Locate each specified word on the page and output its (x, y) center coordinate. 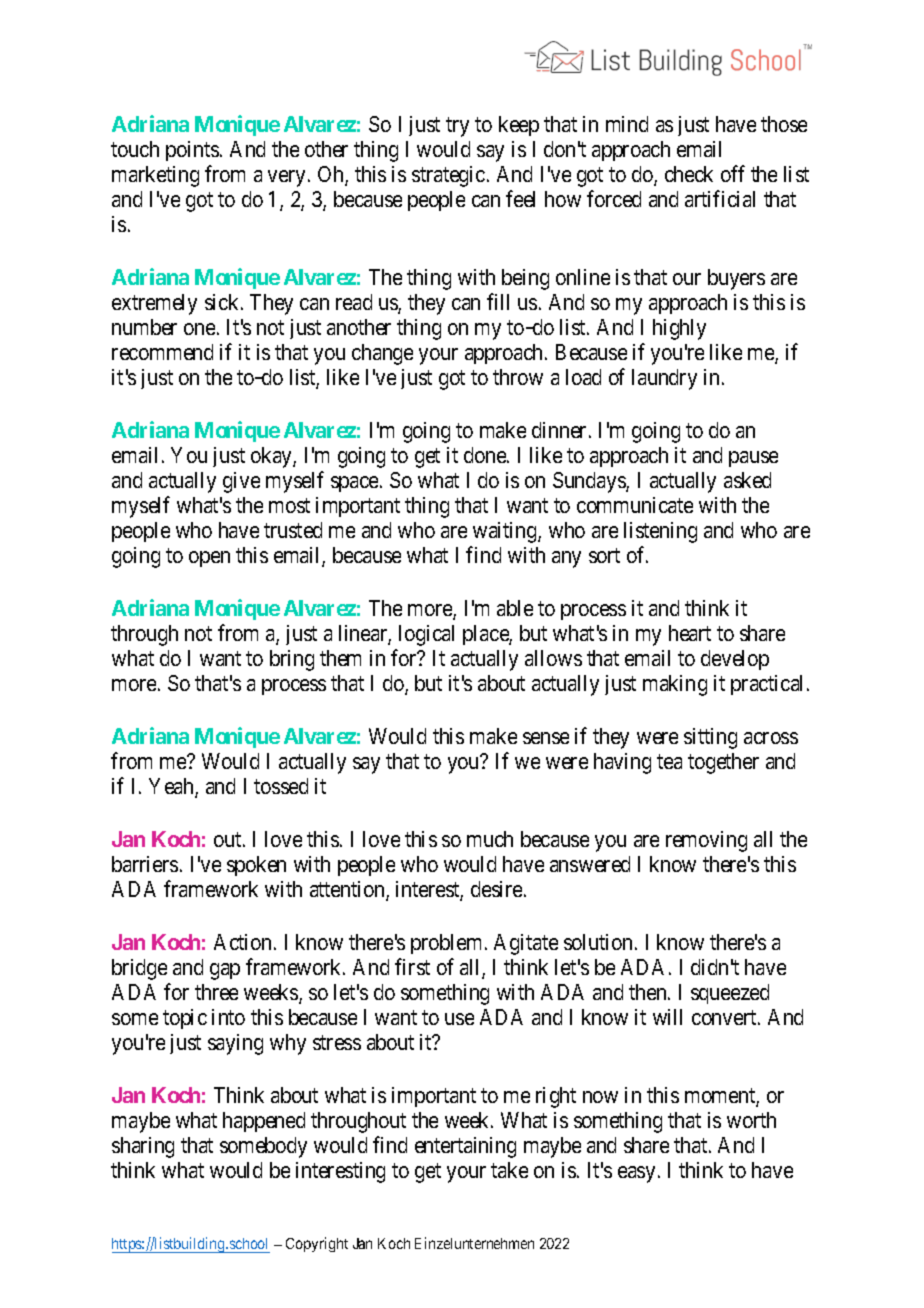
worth (751, 1120)
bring (292, 660)
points (192, 151)
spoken (256, 866)
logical (426, 635)
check (689, 174)
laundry (664, 379)
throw (518, 377)
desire (498, 889)
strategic (448, 176)
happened (264, 1122)
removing (706, 841)
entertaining (465, 1147)
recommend (162, 352)
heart (690, 633)
